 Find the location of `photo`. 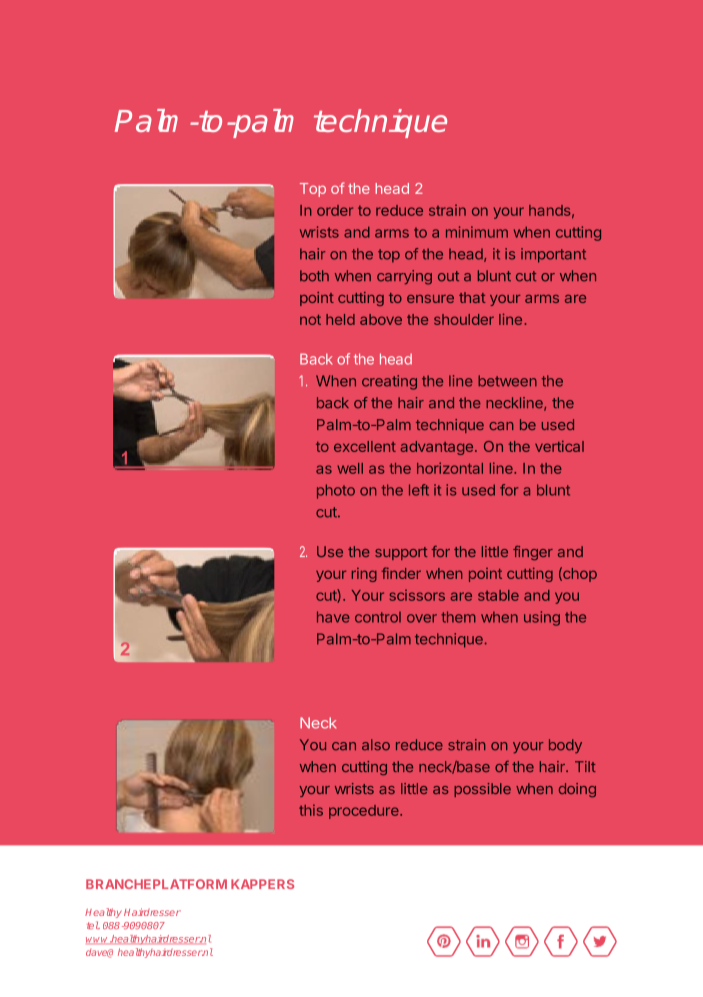

photo is located at coordinates (336, 491).
